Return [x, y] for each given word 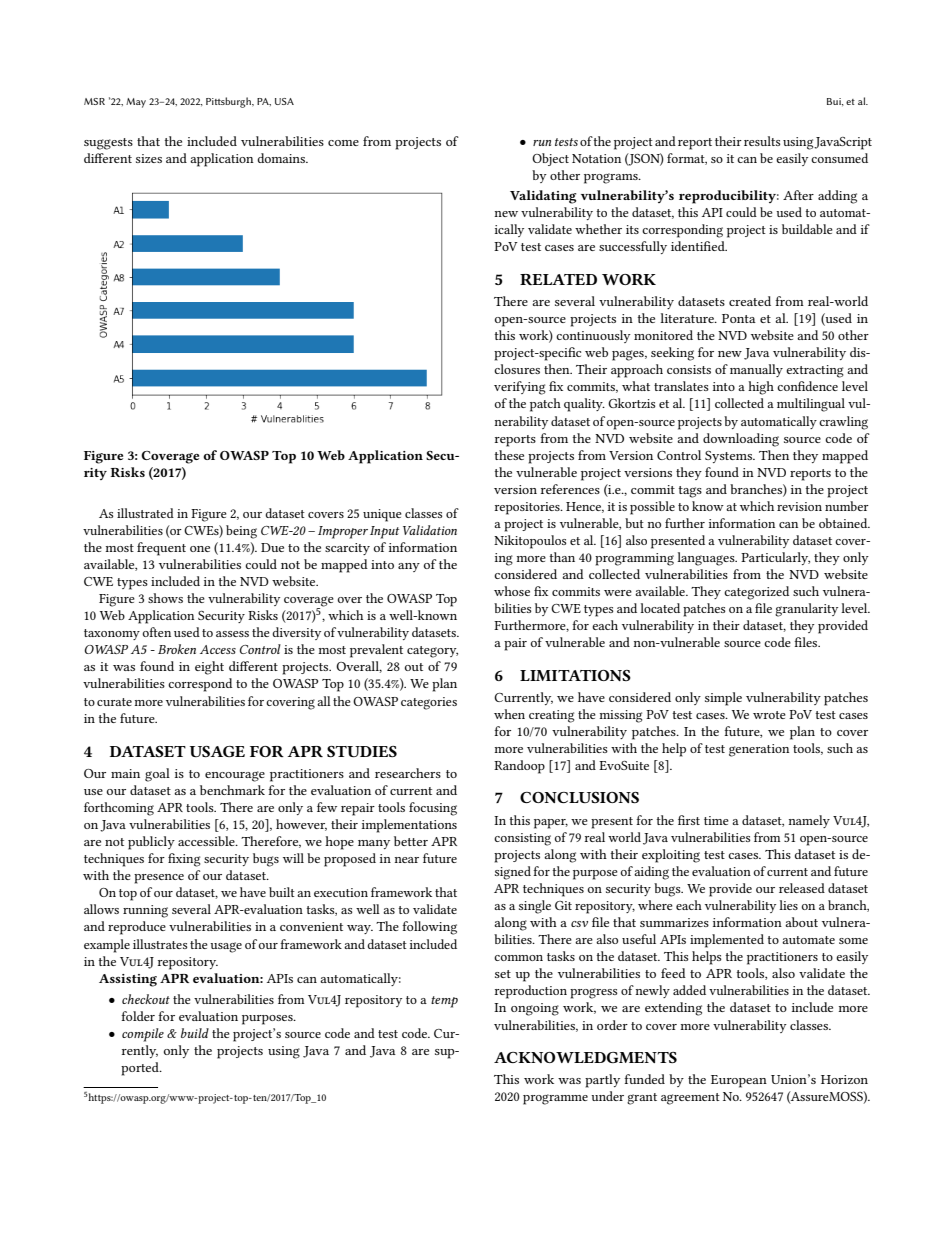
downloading [741, 440]
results [762, 141]
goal [157, 775]
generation [759, 750]
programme [555, 1099]
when [509, 714]
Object [550, 159]
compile [143, 1035]
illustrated [145, 513]
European [739, 1081]
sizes [149, 158]
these [509, 455]
